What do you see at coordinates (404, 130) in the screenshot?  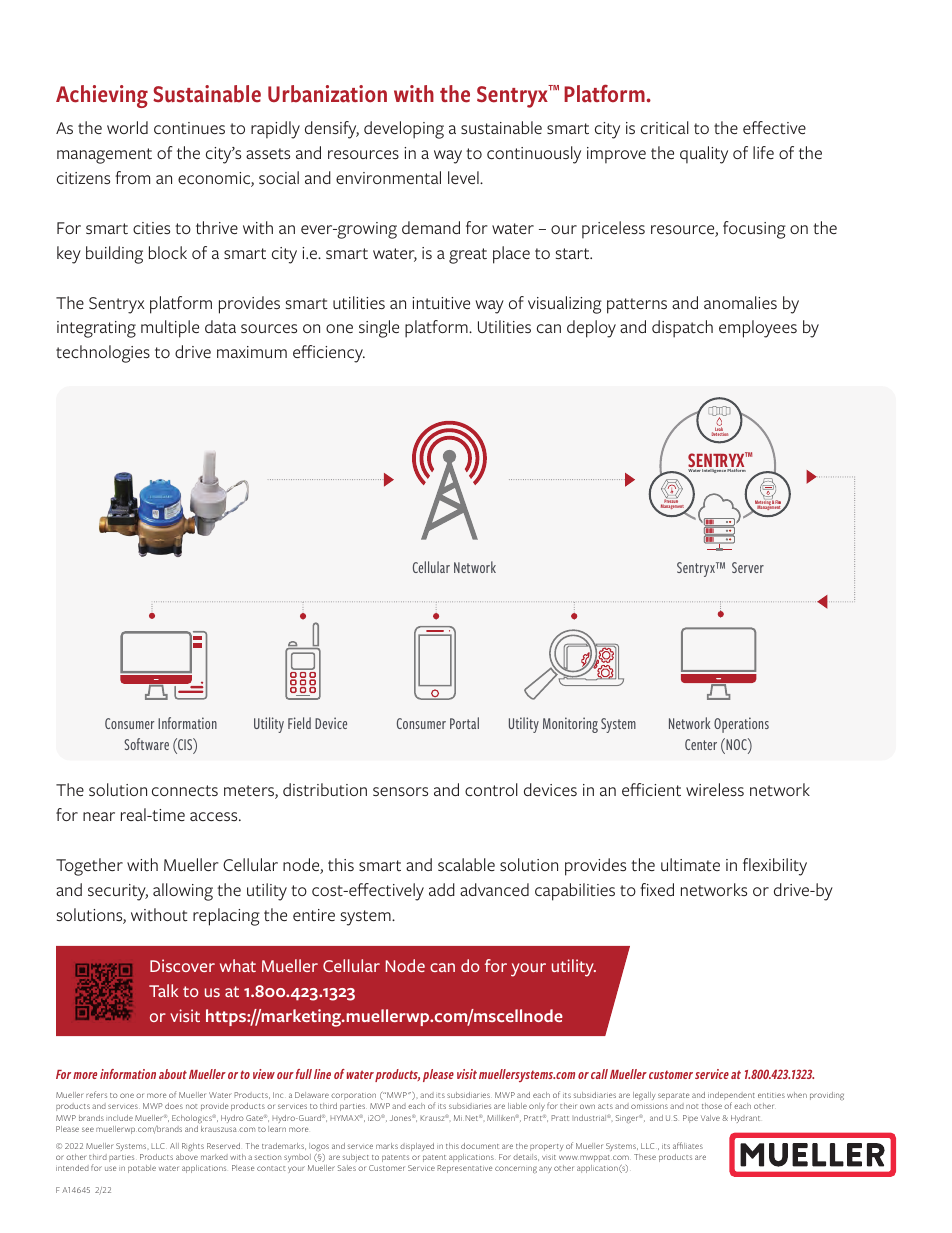 I see `developing` at bounding box center [404, 130].
